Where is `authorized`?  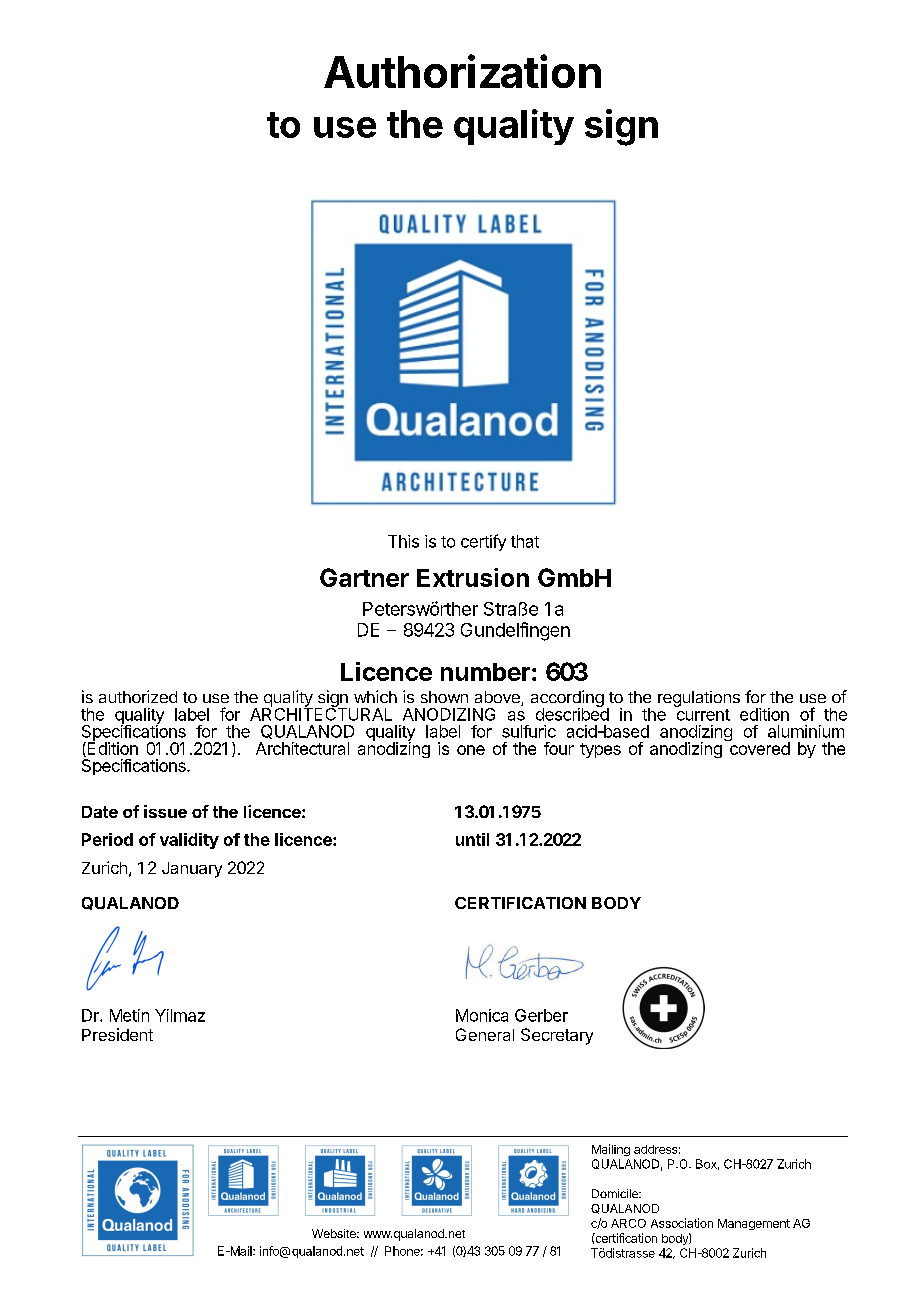 authorized is located at coordinates (138, 696).
